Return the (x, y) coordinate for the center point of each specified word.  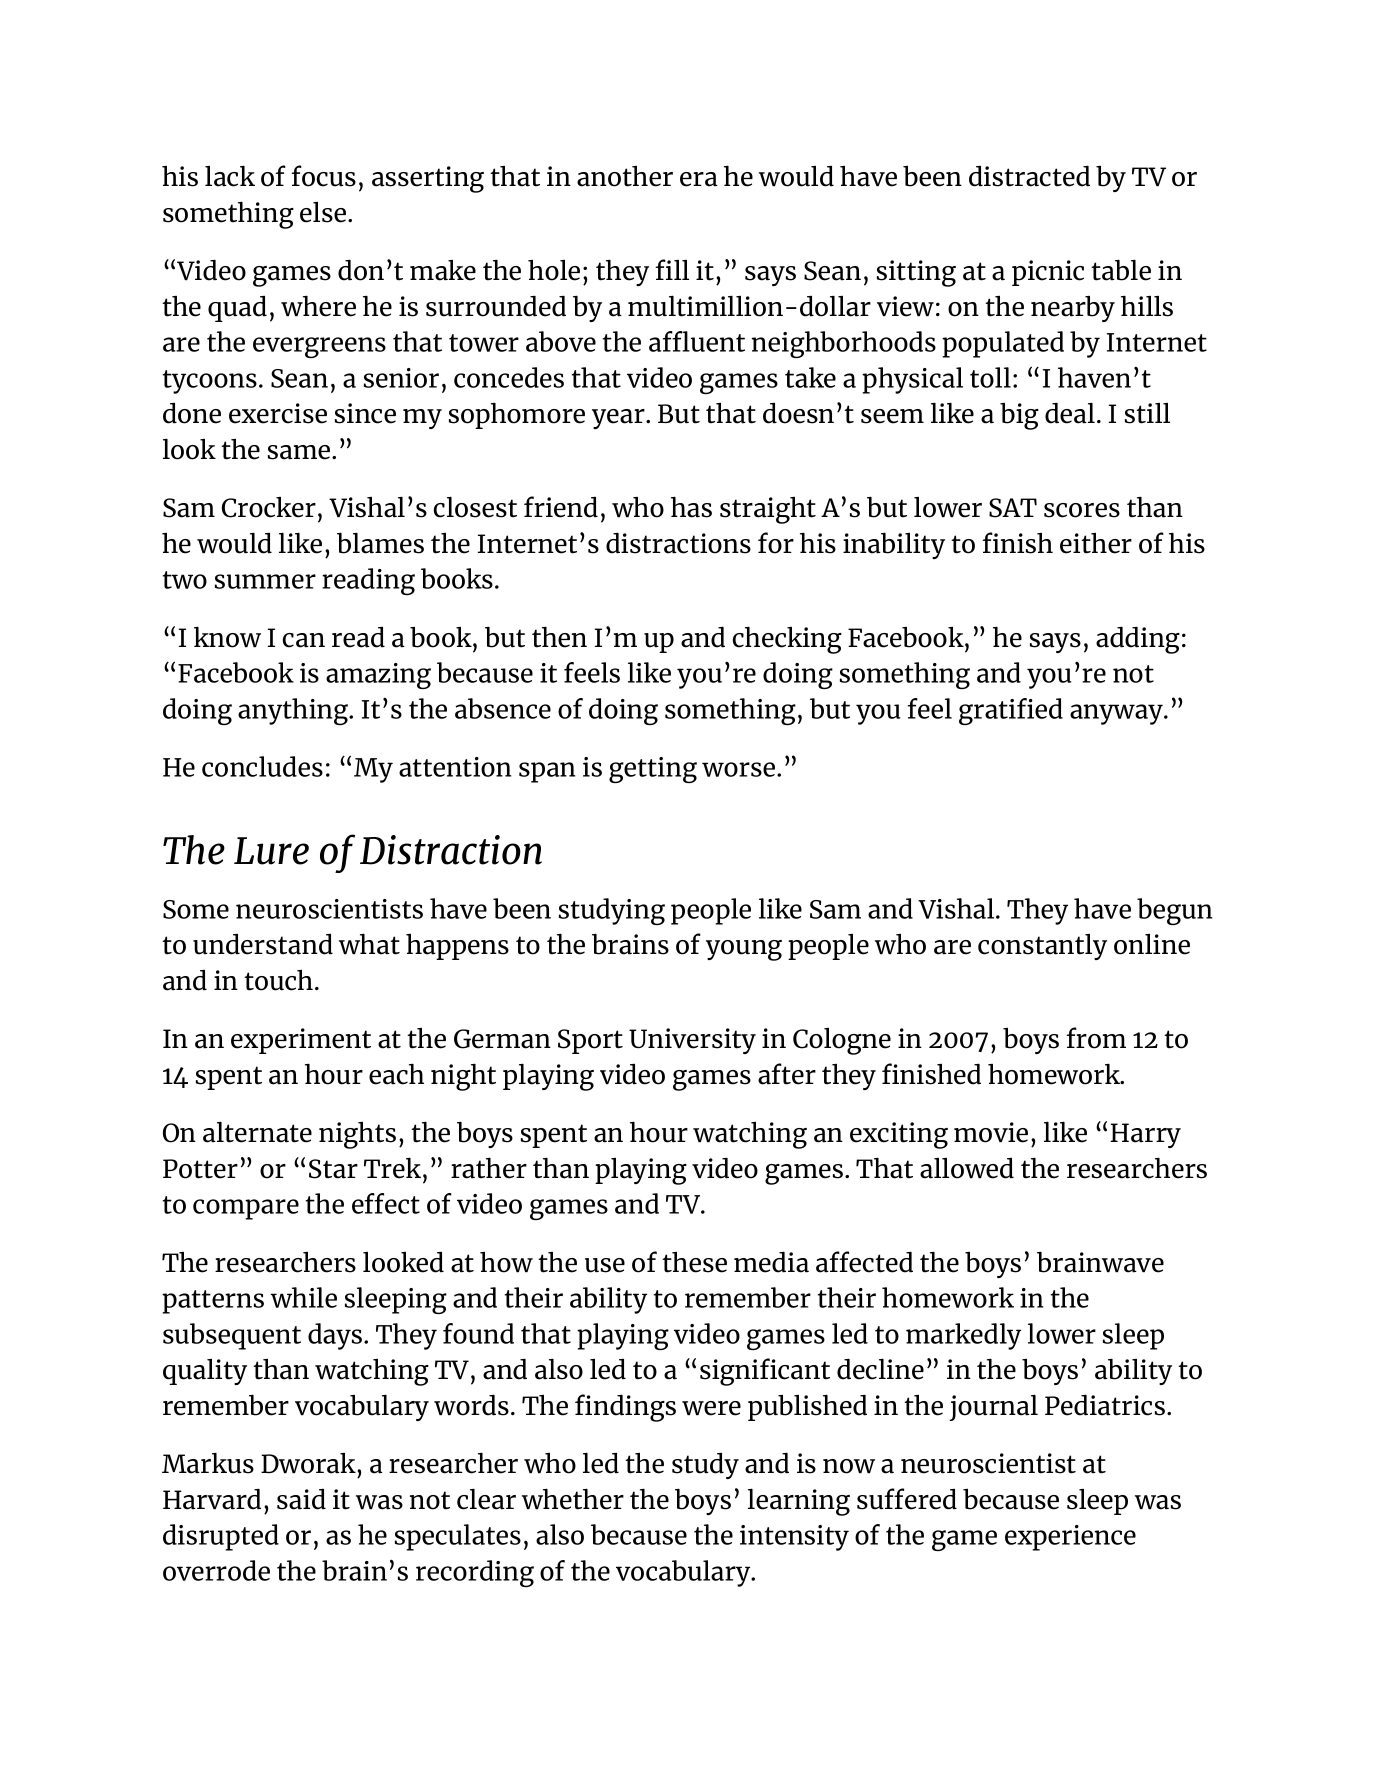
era (699, 179)
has (691, 507)
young (744, 950)
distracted (1029, 176)
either (1096, 543)
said (301, 1499)
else (324, 212)
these (694, 1262)
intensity (794, 1538)
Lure (271, 851)
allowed (967, 1168)
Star (333, 1169)
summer (265, 581)
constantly (1042, 947)
